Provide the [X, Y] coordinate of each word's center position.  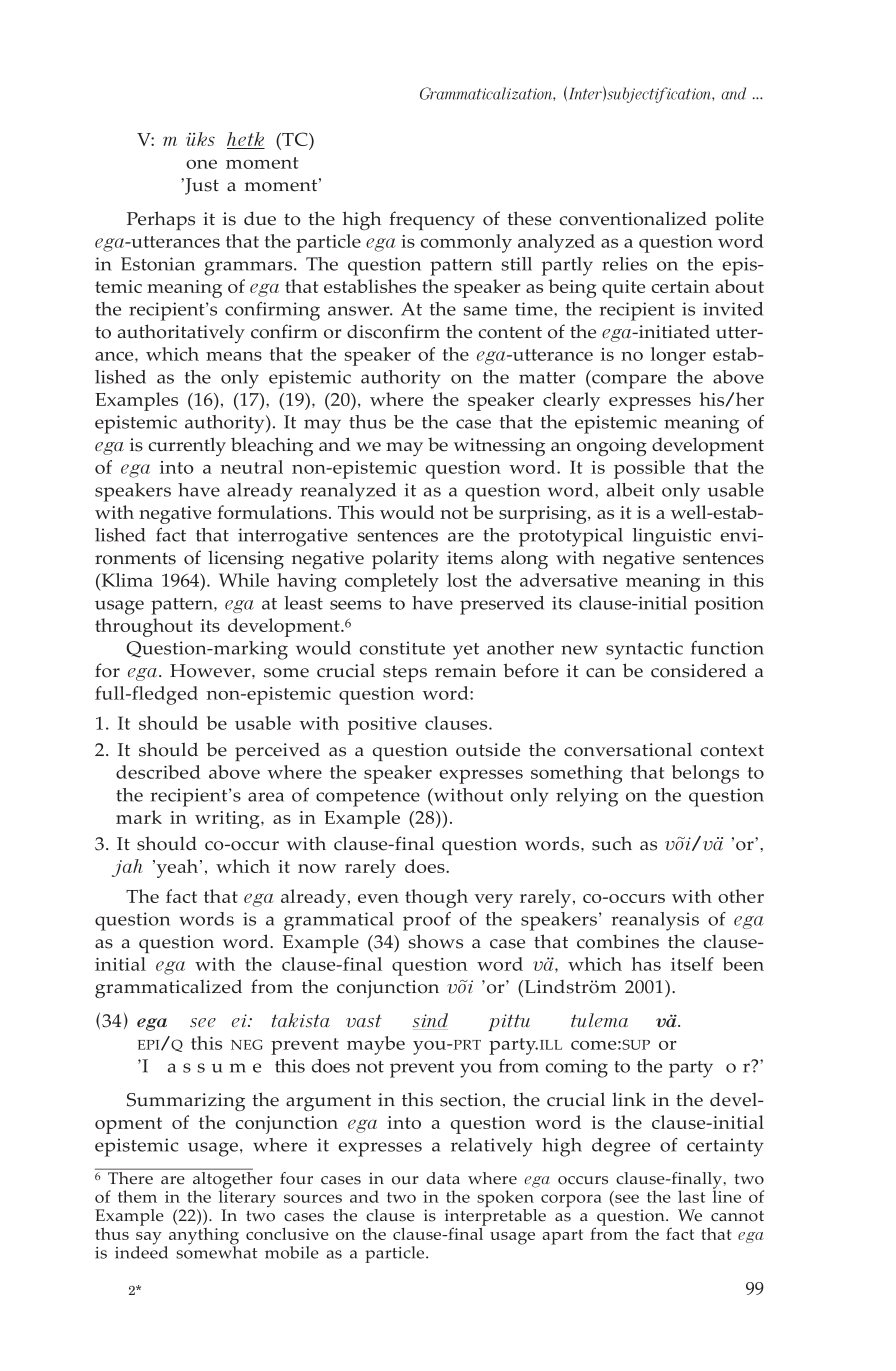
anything [204, 1237]
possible [649, 469]
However [211, 671]
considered [699, 670]
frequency [432, 220]
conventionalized [633, 218]
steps [405, 673]
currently [187, 446]
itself [692, 964]
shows [435, 941]
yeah [177, 868]
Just [201, 186]
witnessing [499, 447]
